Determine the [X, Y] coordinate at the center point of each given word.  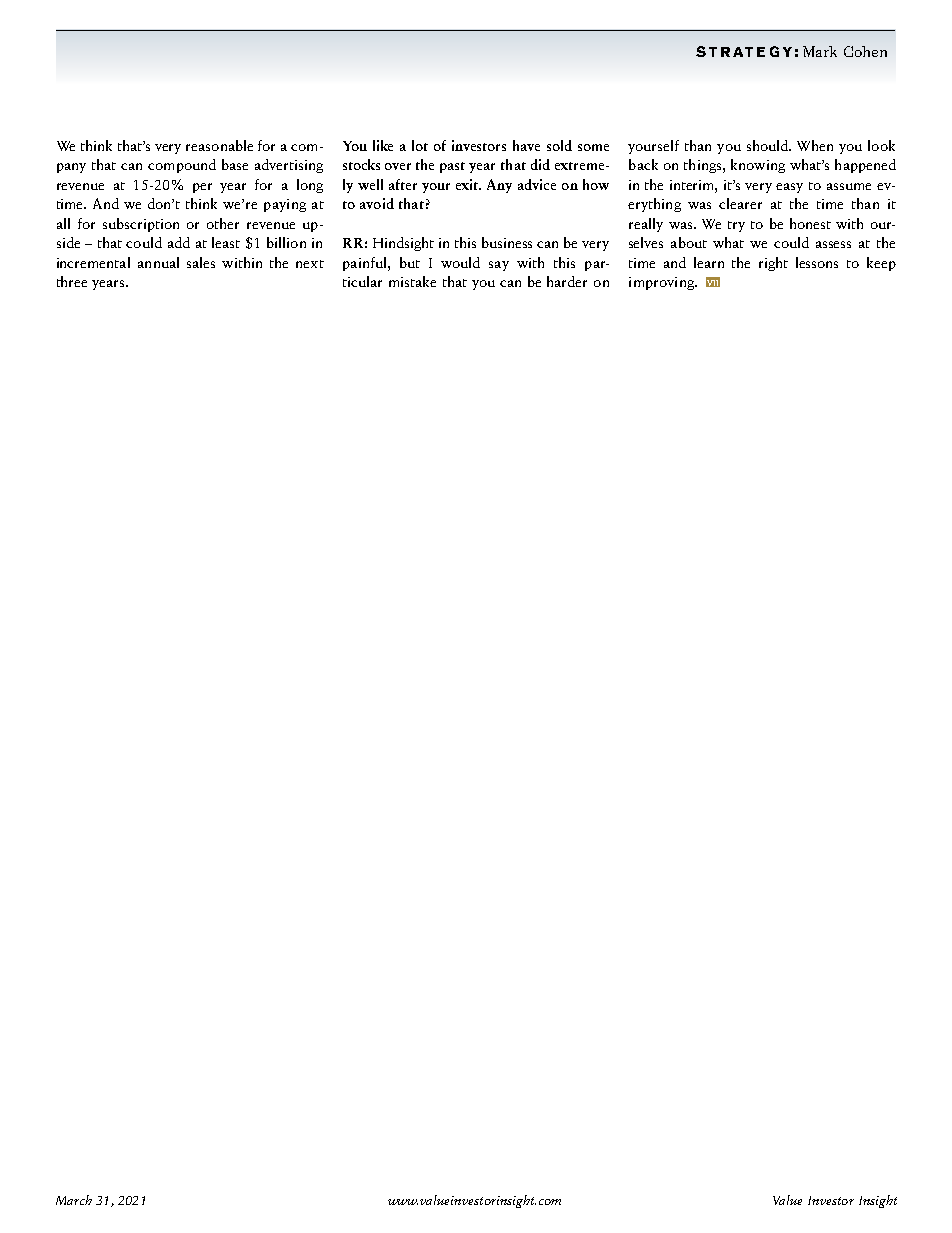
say [499, 266]
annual [158, 262]
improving [662, 283]
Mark [820, 51]
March [74, 1200]
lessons [817, 262]
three [72, 281]
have [526, 145]
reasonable [219, 145]
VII [713, 282]
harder [567, 281]
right [773, 264]
